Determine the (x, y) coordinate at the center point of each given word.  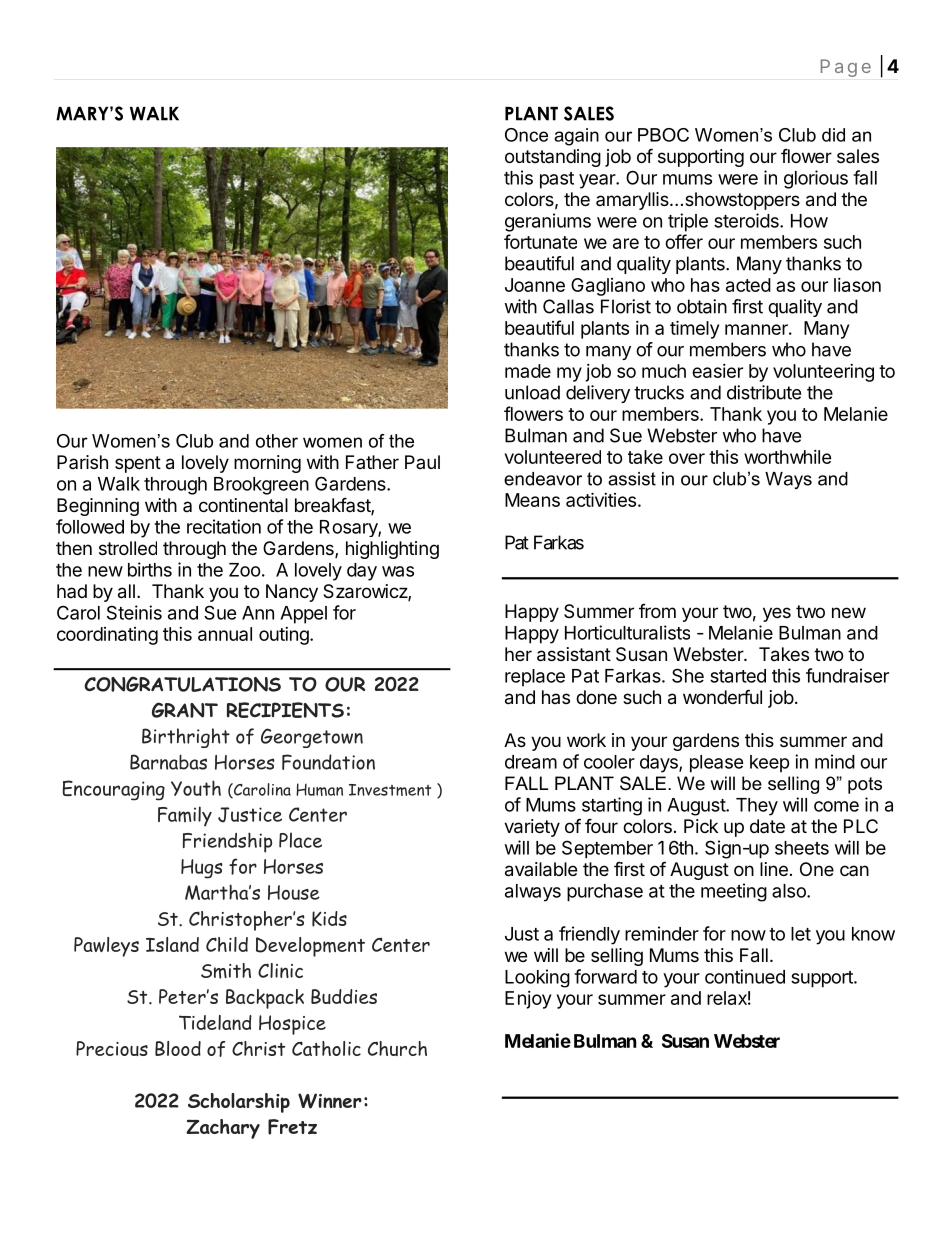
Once (526, 135)
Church (397, 1048)
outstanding (553, 158)
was (398, 571)
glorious (816, 179)
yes (777, 614)
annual (225, 634)
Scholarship (239, 1103)
